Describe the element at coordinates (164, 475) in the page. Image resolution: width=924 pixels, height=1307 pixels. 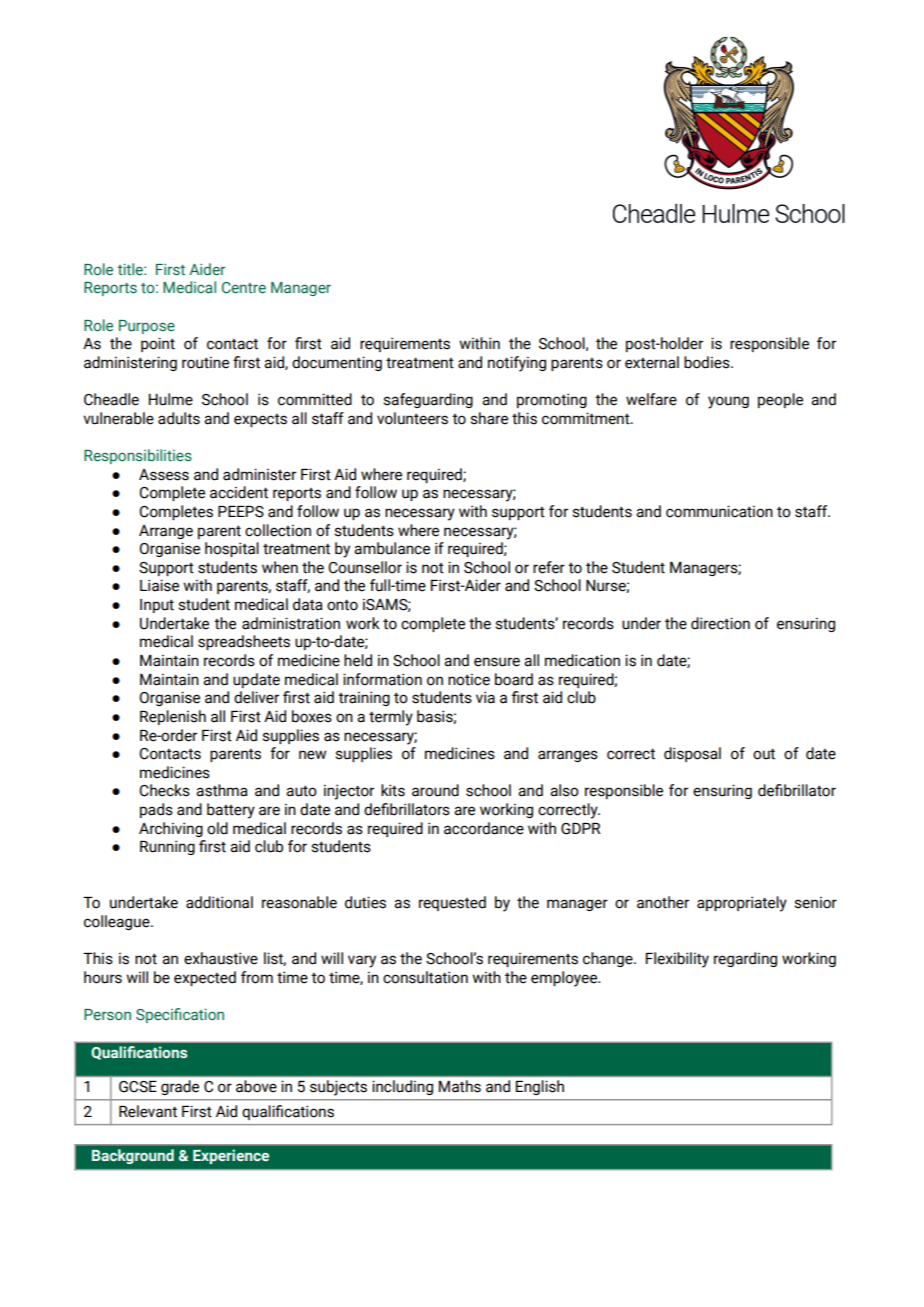
I see `Assess` at that location.
